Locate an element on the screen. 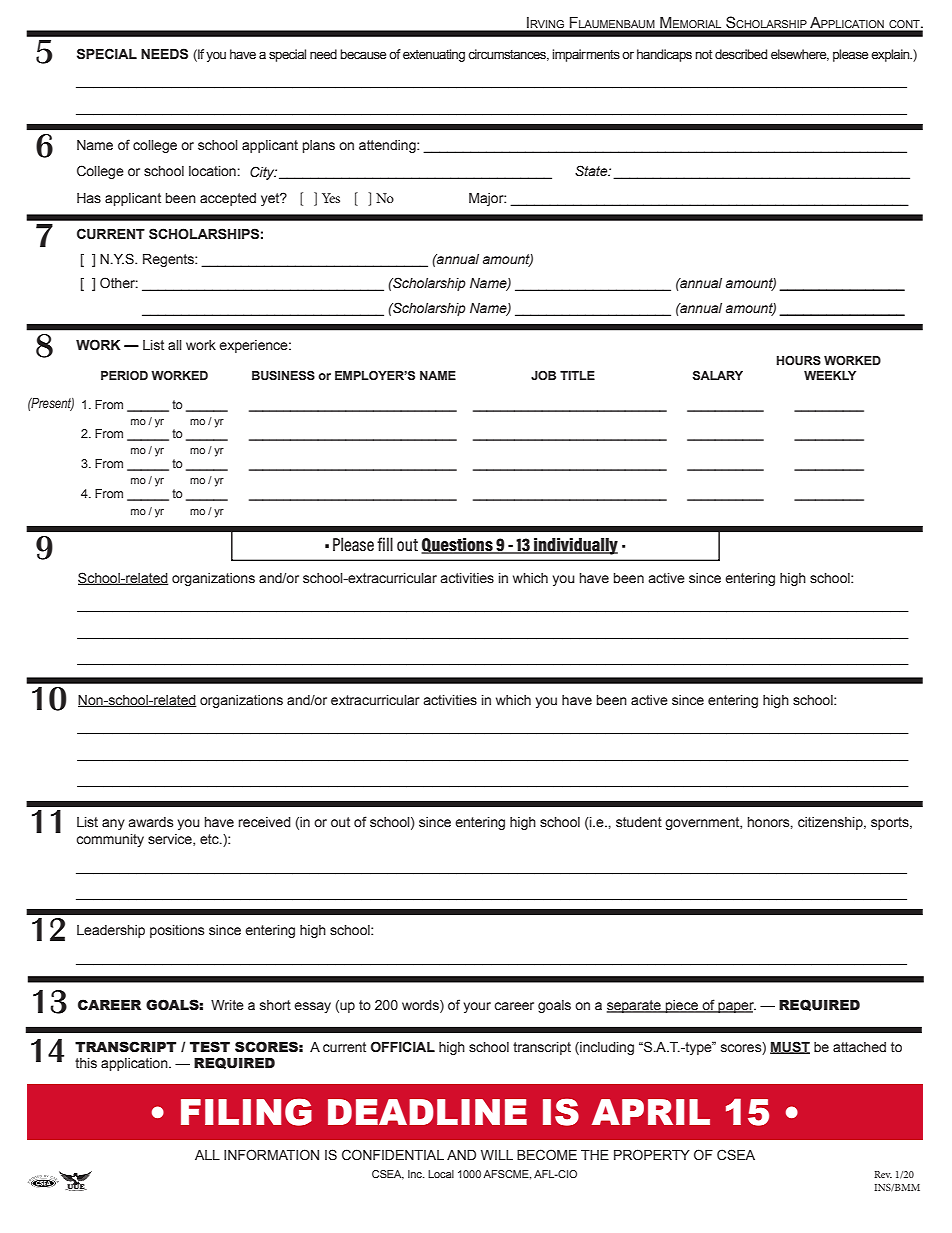  Questions is located at coordinates (458, 545).
